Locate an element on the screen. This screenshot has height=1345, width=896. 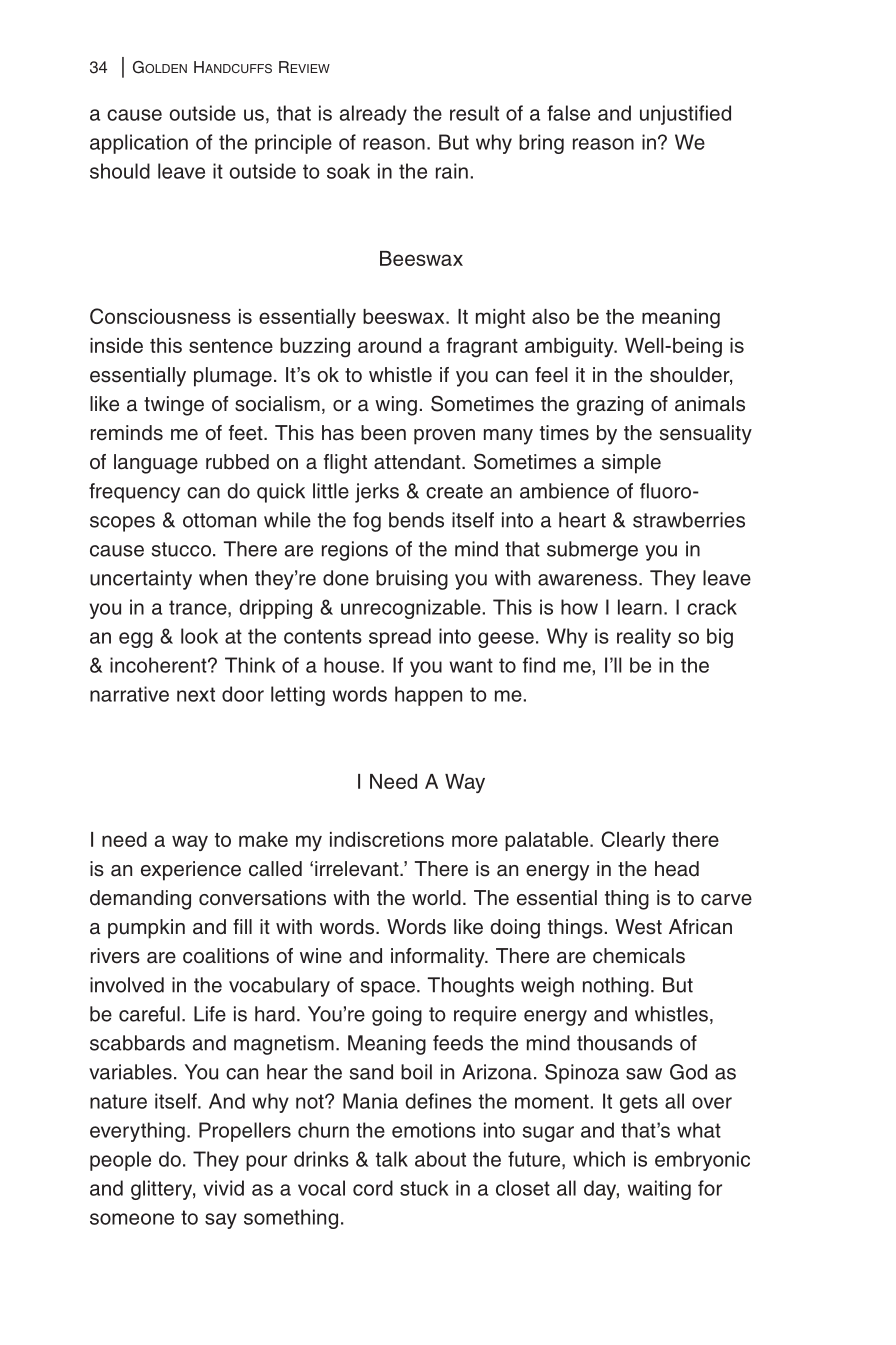
simple is located at coordinates (631, 464).
